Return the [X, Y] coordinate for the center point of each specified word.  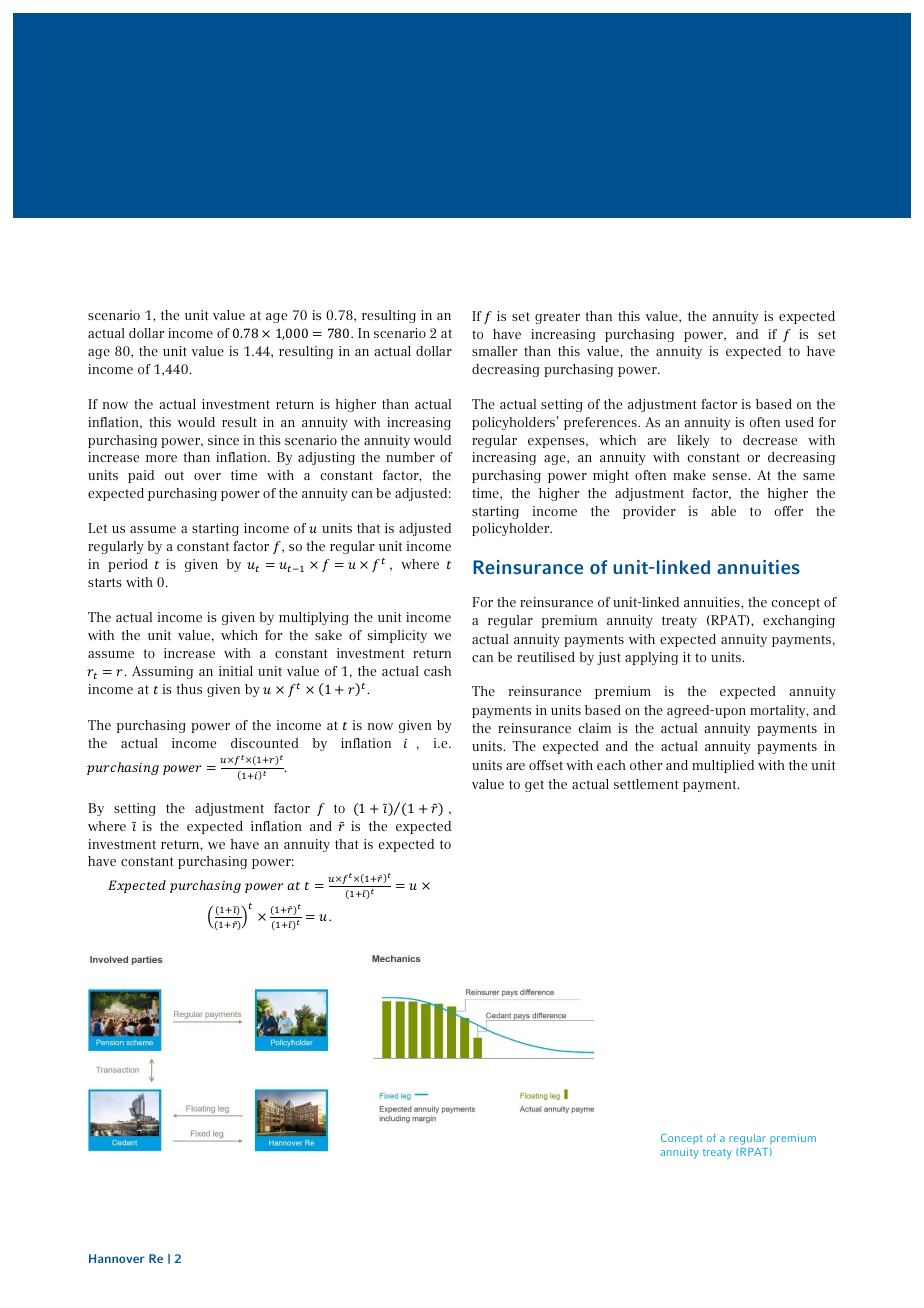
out [174, 475]
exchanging [799, 621]
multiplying [314, 618]
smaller [494, 351]
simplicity [397, 636]
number [410, 457]
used [799, 422]
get [534, 786]
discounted [265, 743]
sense [731, 476]
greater [557, 318]
